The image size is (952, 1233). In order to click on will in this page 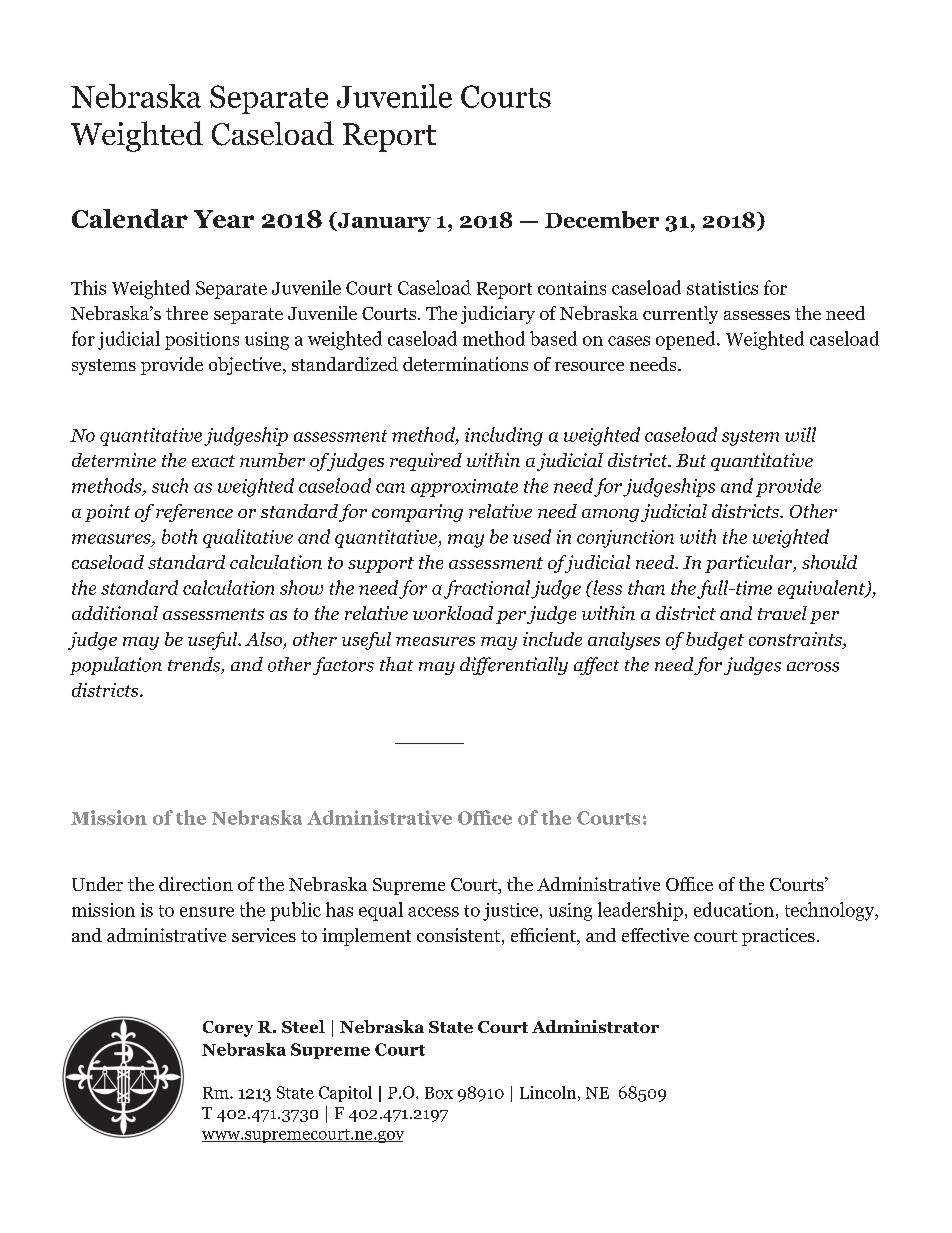, I will do `click(800, 434)`.
